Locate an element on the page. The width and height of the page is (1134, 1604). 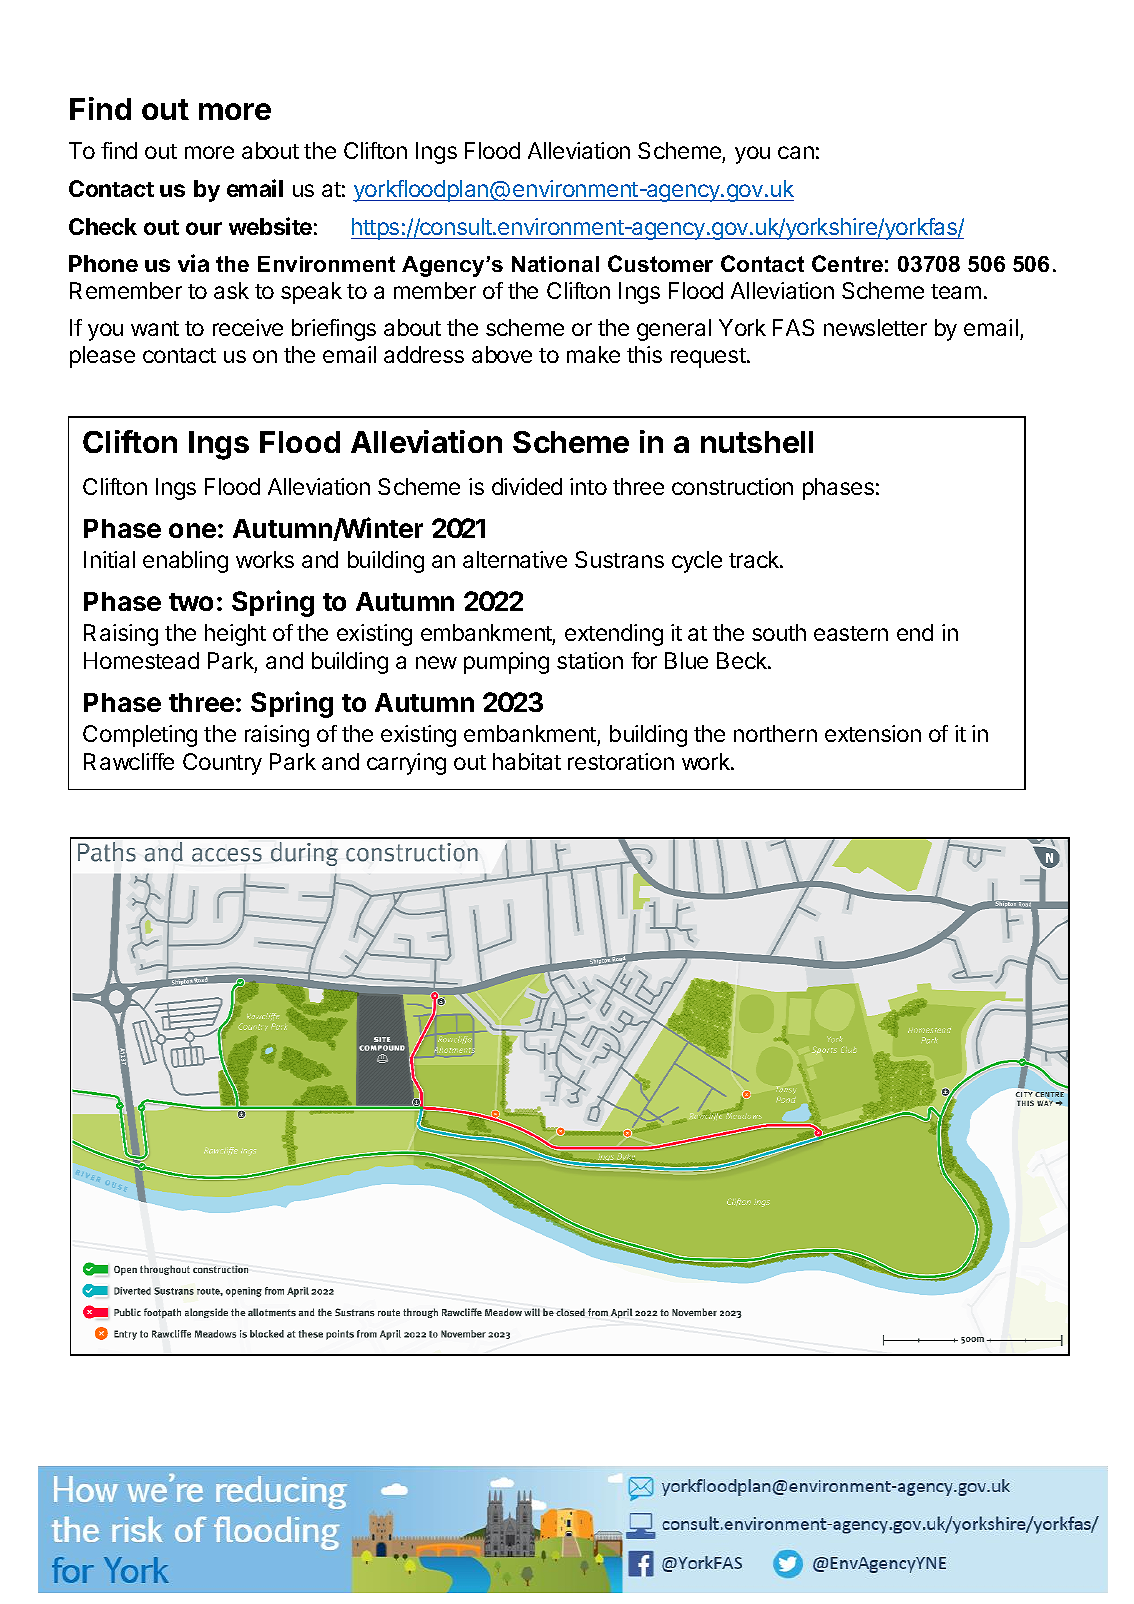
above is located at coordinates (502, 354).
